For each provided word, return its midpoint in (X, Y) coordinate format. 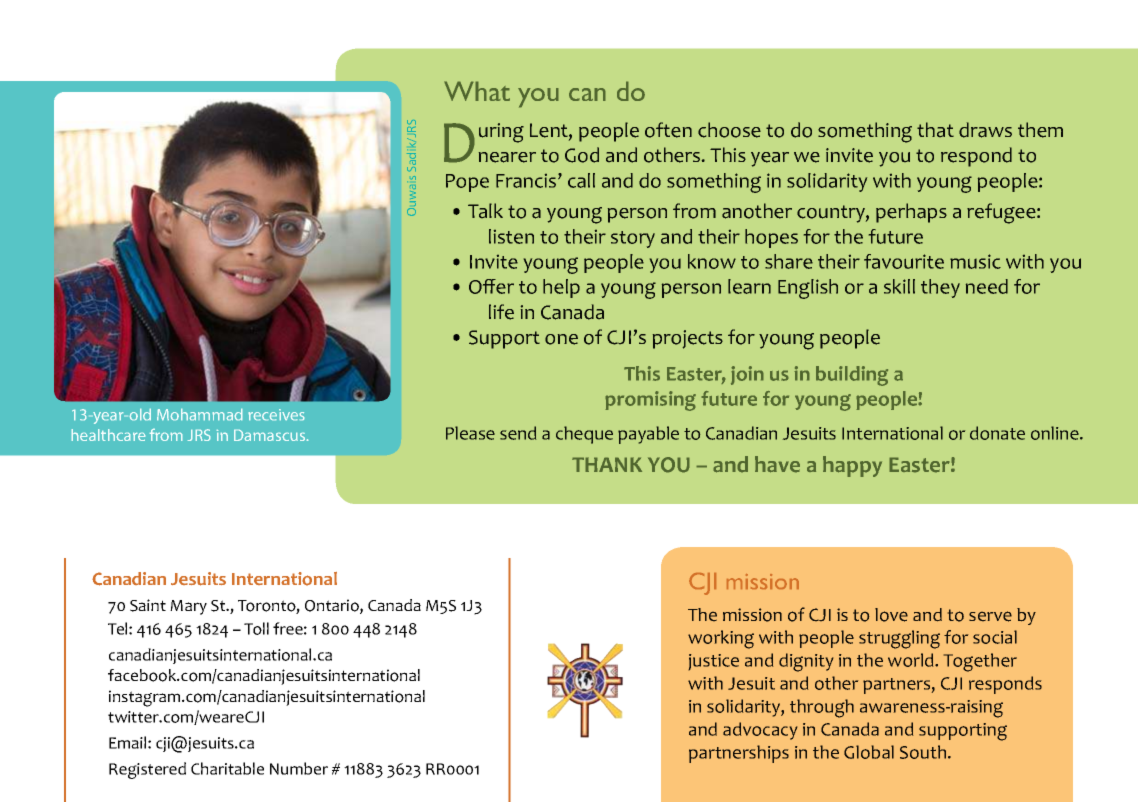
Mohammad (199, 414)
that (935, 129)
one (561, 339)
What (477, 91)
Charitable (227, 768)
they (940, 288)
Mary (188, 607)
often (668, 130)
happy (852, 466)
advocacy (760, 731)
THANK (607, 464)
